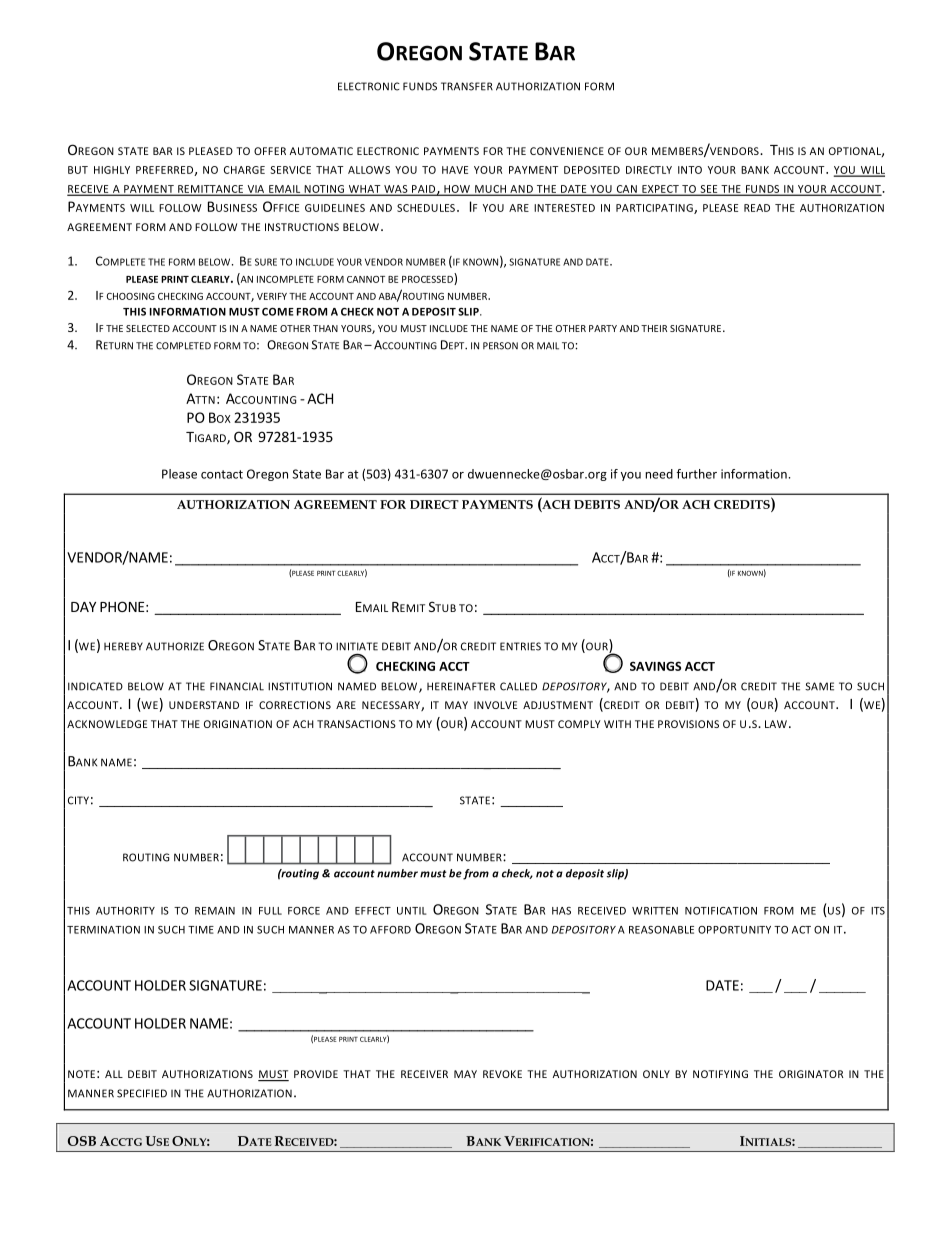 The height and width of the document is (1233, 952). I want to click on AUTHORIZE, so click(175, 646).
